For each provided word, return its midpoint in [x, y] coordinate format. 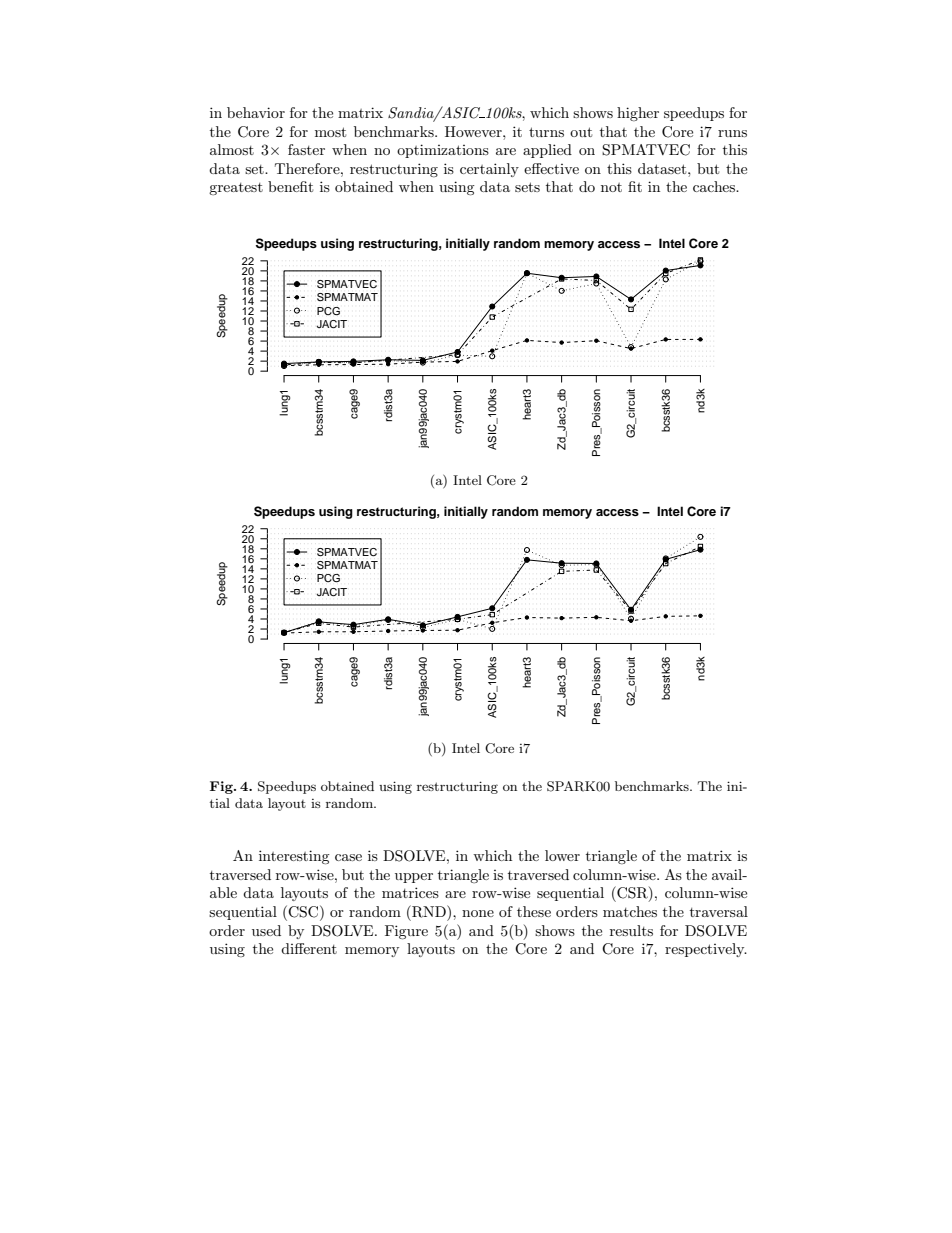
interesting [294, 857]
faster [306, 149]
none [478, 913]
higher [638, 114]
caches [715, 186]
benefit [290, 186]
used [266, 930]
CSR [632, 893]
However [474, 131]
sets [527, 187]
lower [562, 855]
